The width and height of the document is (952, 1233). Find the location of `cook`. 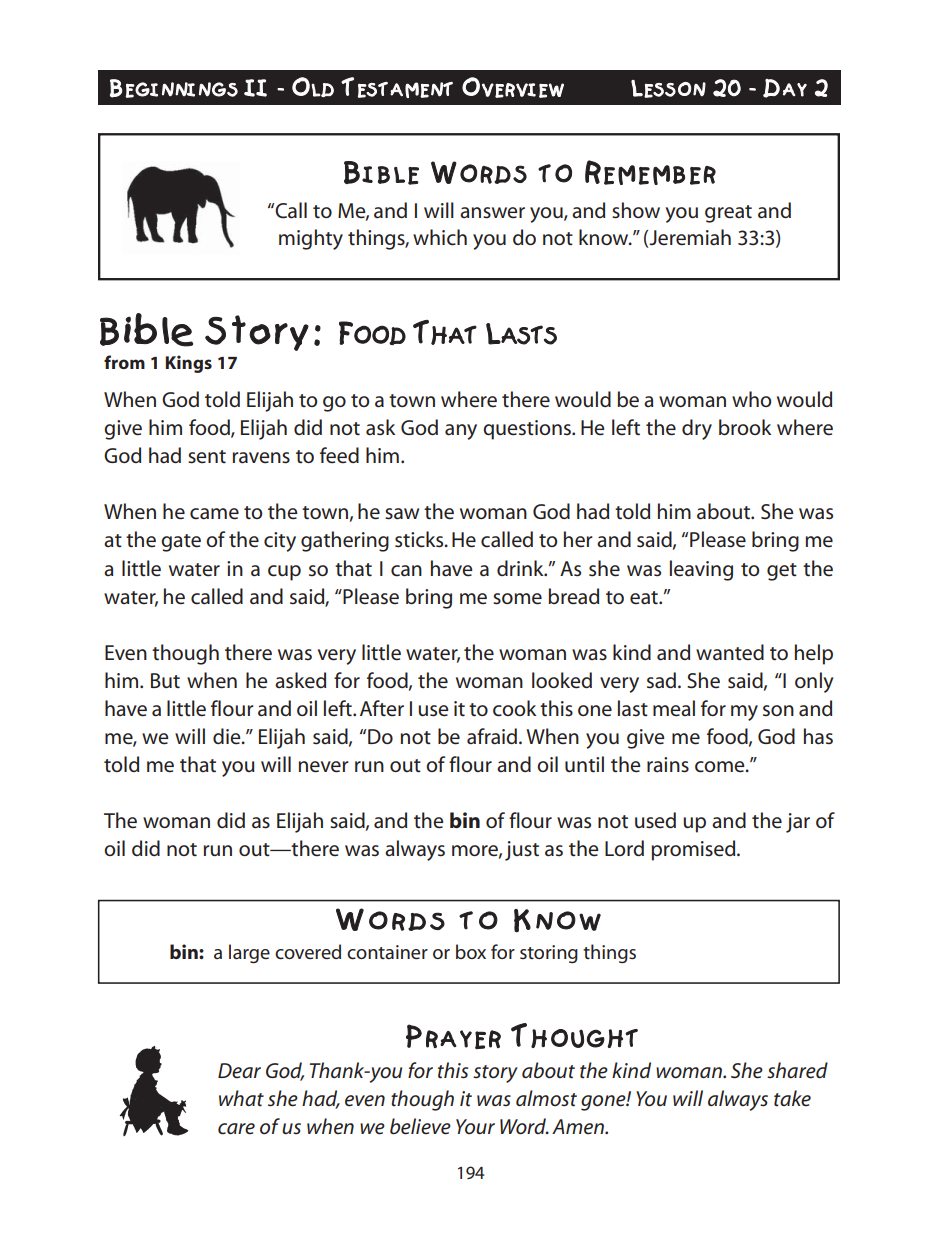

cook is located at coordinates (514, 708).
